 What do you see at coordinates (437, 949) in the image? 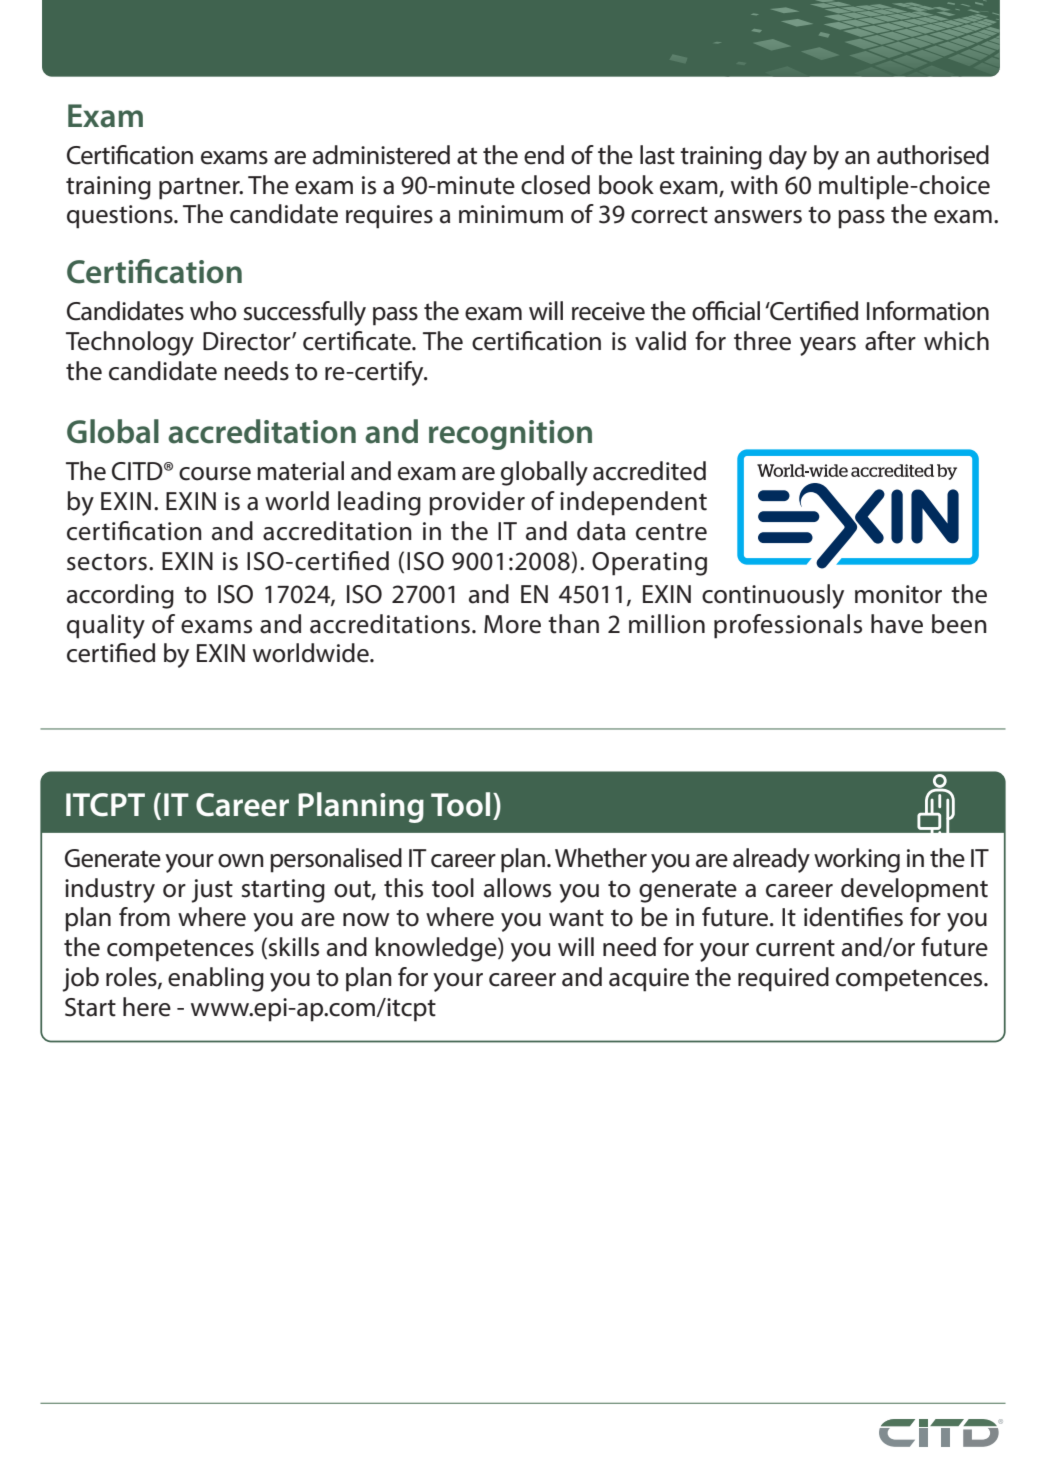
I see `knowledge` at bounding box center [437, 949].
